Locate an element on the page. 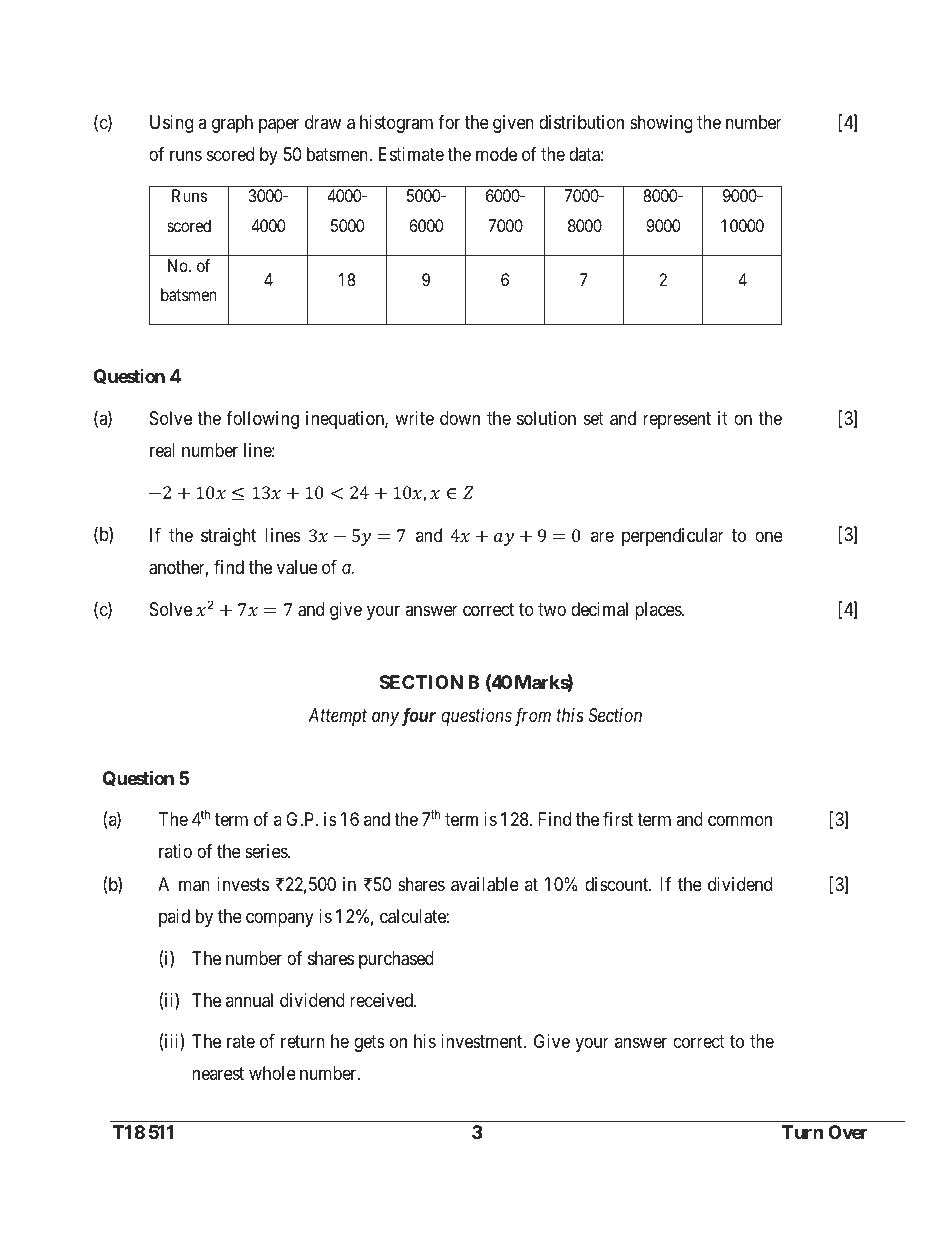 This page has height=1233, width=952. two is located at coordinates (552, 609).
